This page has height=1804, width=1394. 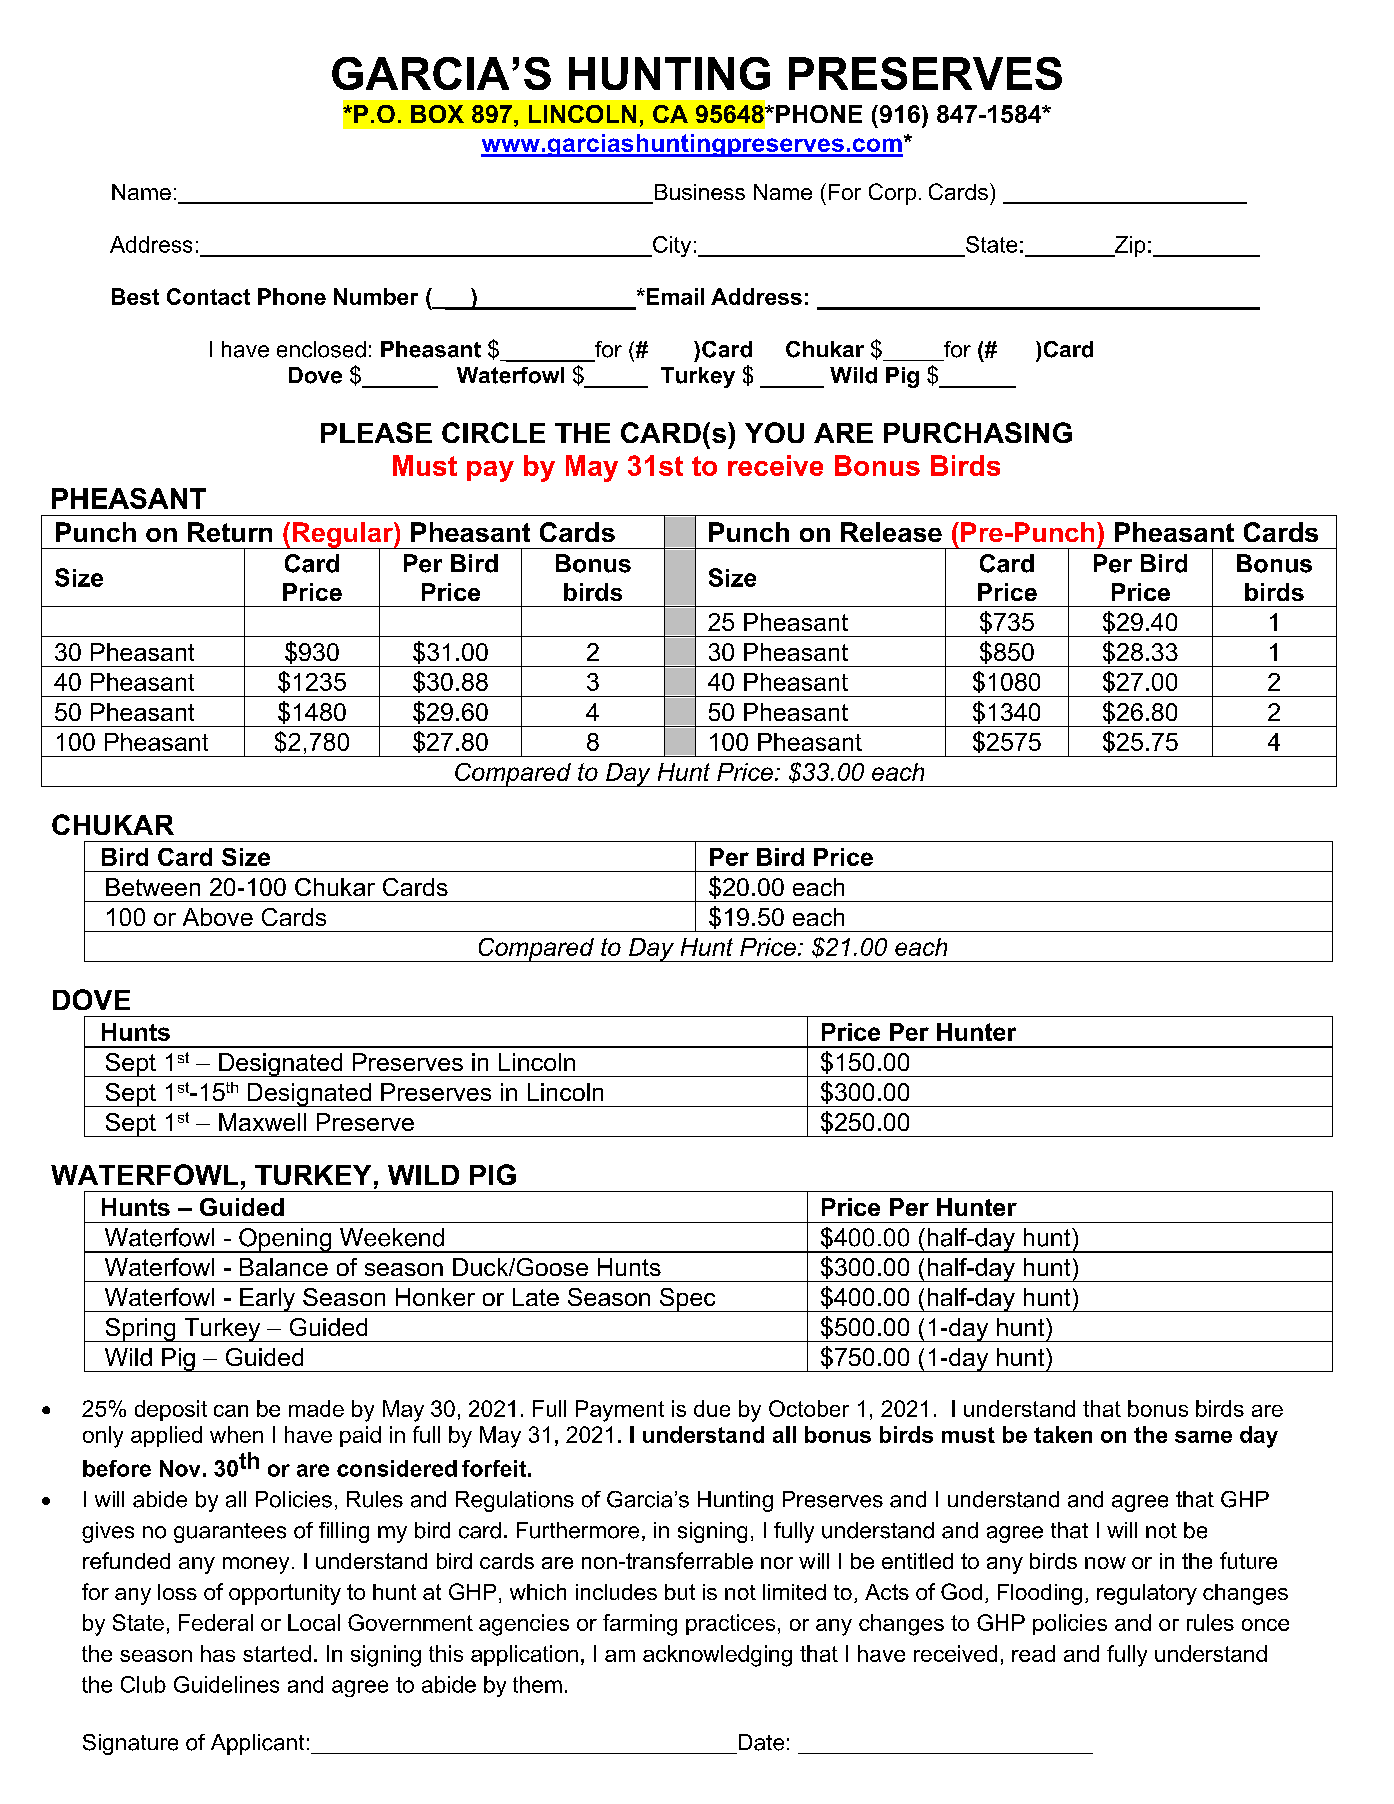 What do you see at coordinates (226, 1684) in the page?
I see `Guidelines` at bounding box center [226, 1684].
